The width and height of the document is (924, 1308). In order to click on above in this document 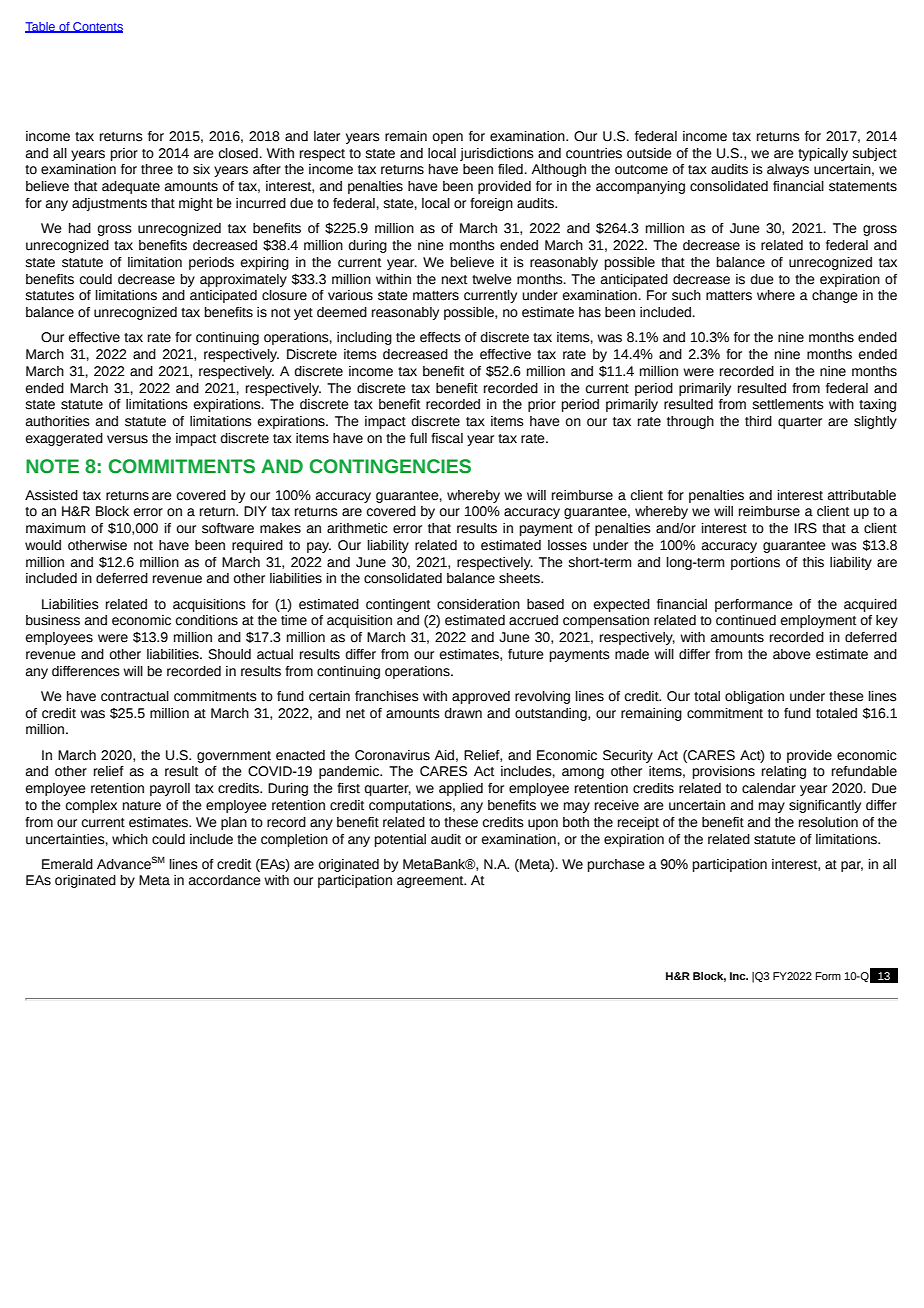, I will do `click(792, 654)`.
